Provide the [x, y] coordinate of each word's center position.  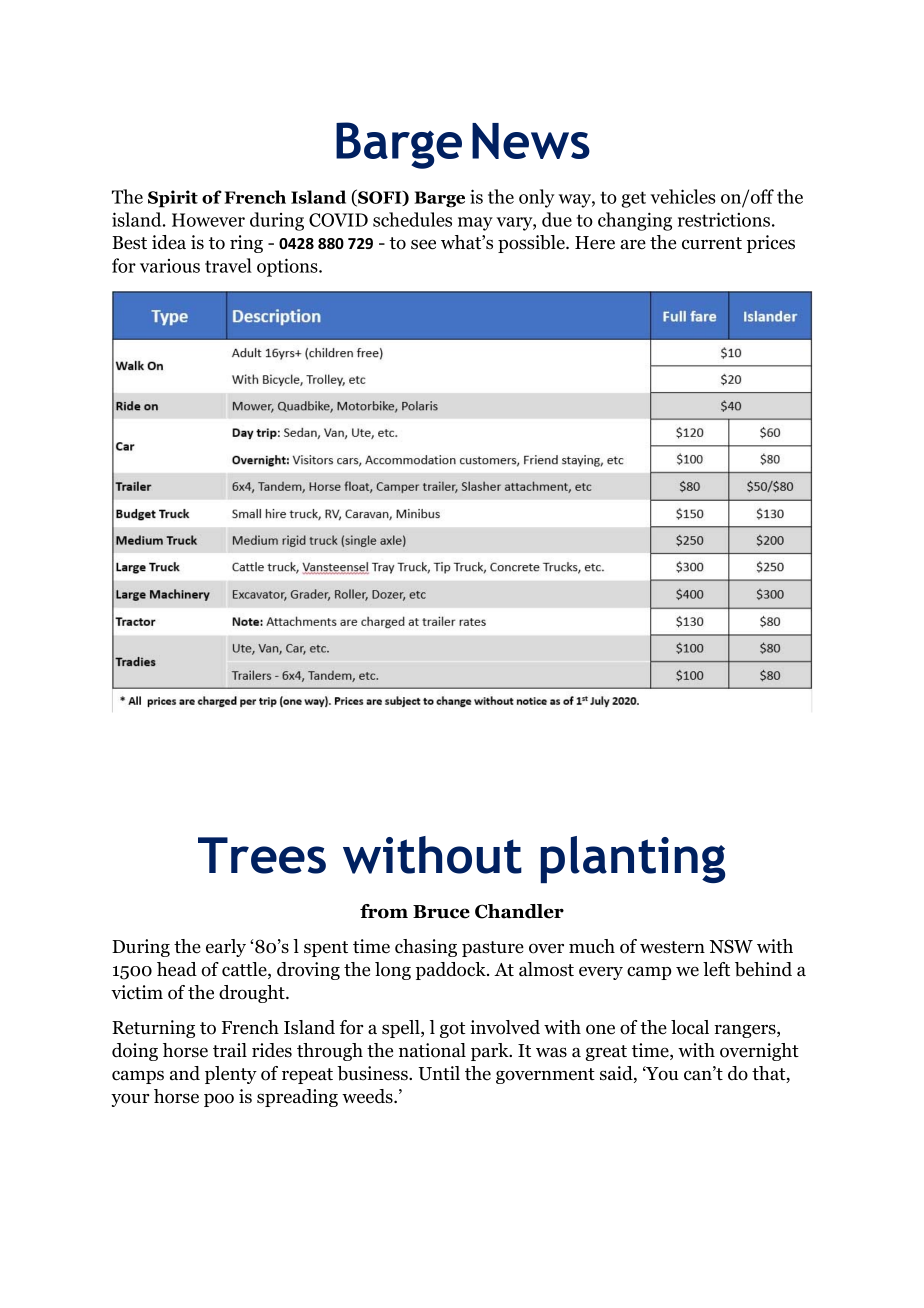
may [475, 224]
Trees [262, 855]
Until [439, 1073]
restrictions [724, 219]
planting [633, 859]
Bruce [441, 912]
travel [228, 265]
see [423, 244]
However [208, 220]
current [712, 243]
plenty [231, 1075]
